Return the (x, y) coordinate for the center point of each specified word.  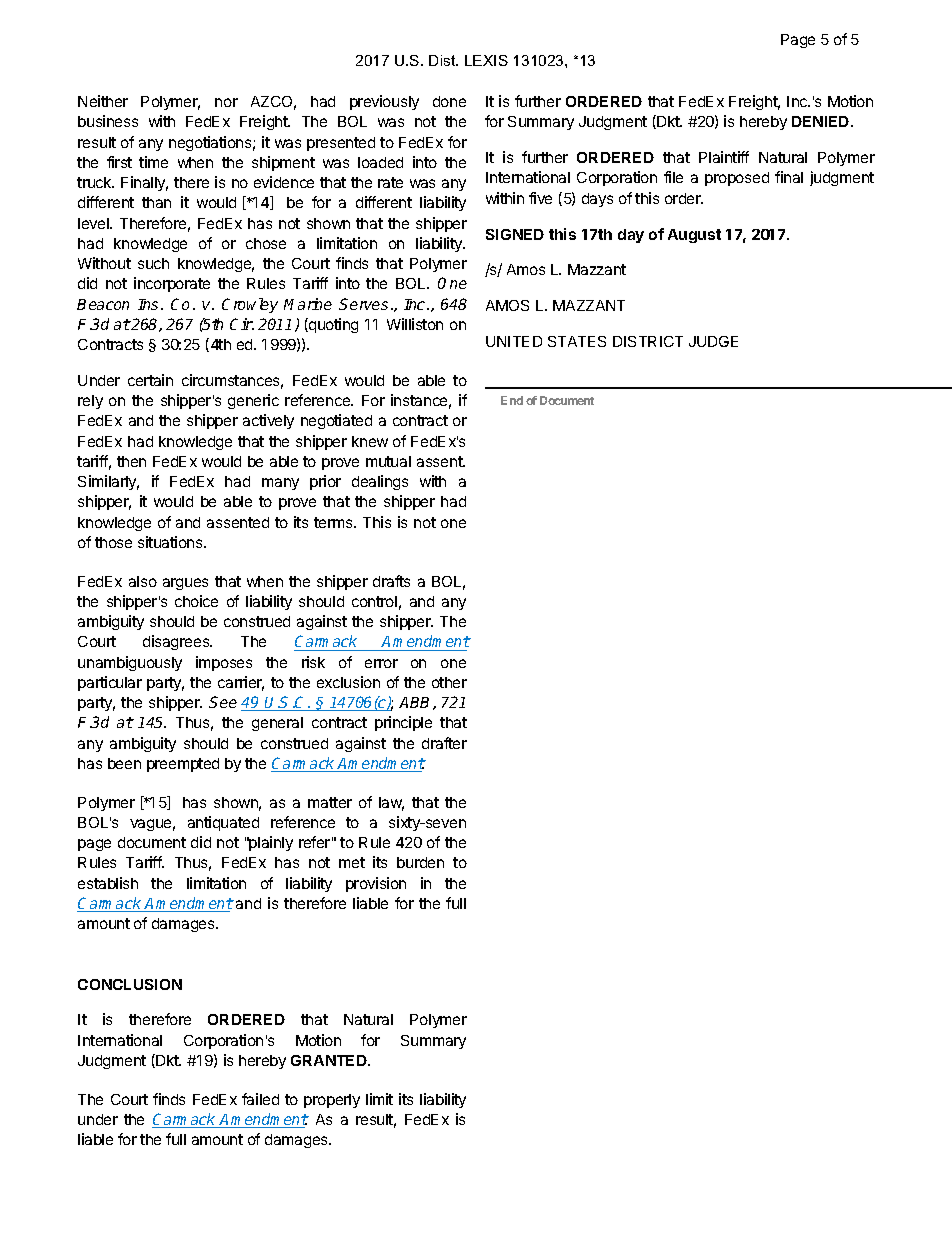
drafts (391, 581)
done (449, 101)
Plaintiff (724, 157)
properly (332, 1101)
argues (185, 584)
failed (260, 1099)
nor (226, 102)
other (449, 682)
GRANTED (330, 1060)
